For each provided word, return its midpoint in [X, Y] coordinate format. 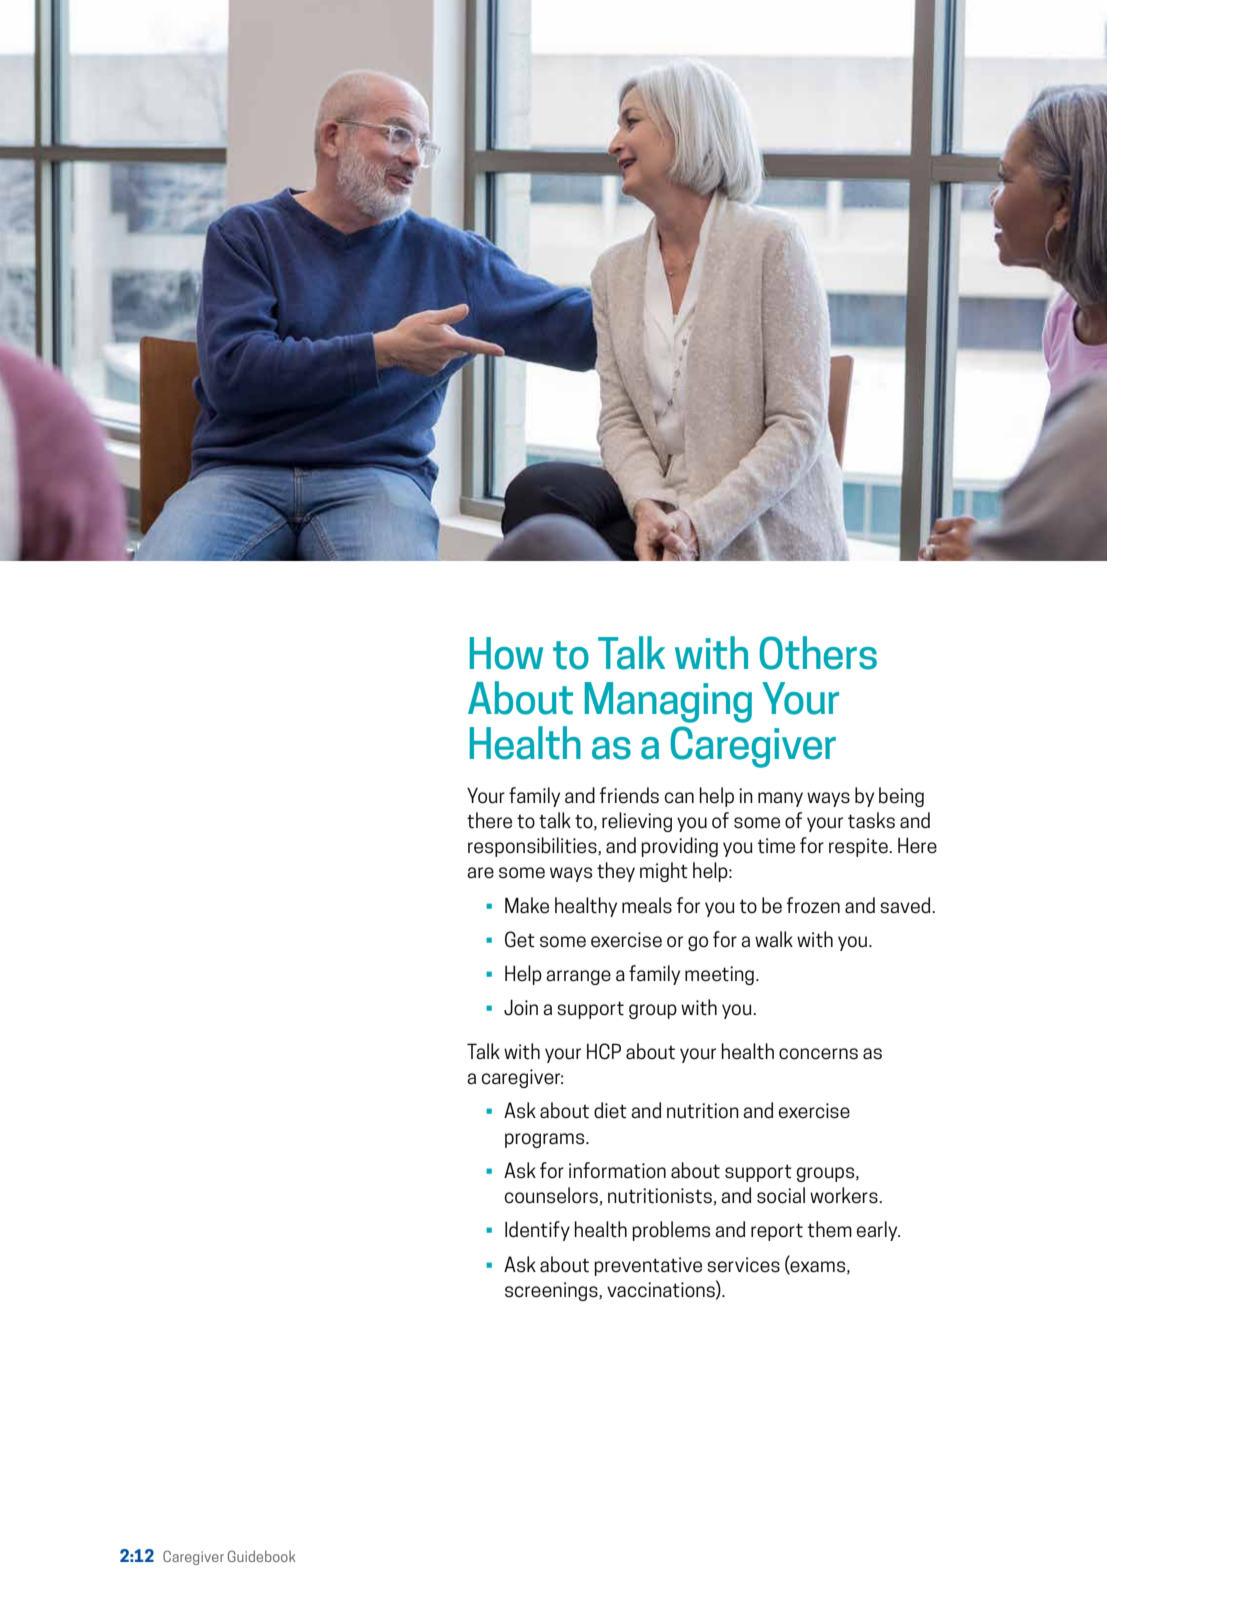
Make [527, 905]
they [616, 872]
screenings [552, 1291]
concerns [818, 1054]
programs [546, 1140]
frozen [813, 905]
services [743, 1265]
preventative [648, 1266]
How [506, 653]
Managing [668, 702]
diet [610, 1110]
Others [818, 653]
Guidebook [261, 1556]
